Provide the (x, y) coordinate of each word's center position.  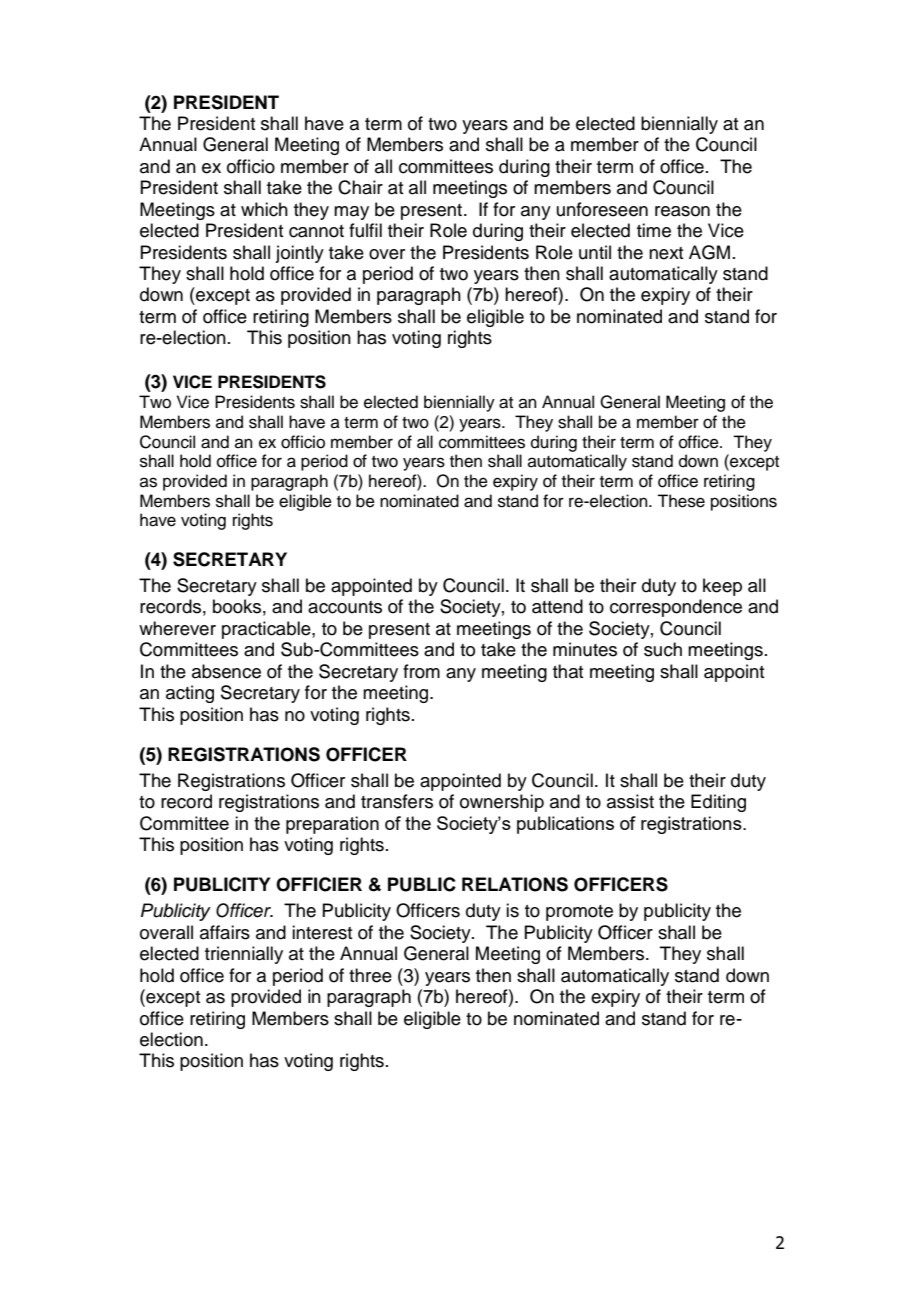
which (264, 209)
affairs (225, 932)
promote (579, 913)
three (370, 975)
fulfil (365, 230)
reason (682, 211)
